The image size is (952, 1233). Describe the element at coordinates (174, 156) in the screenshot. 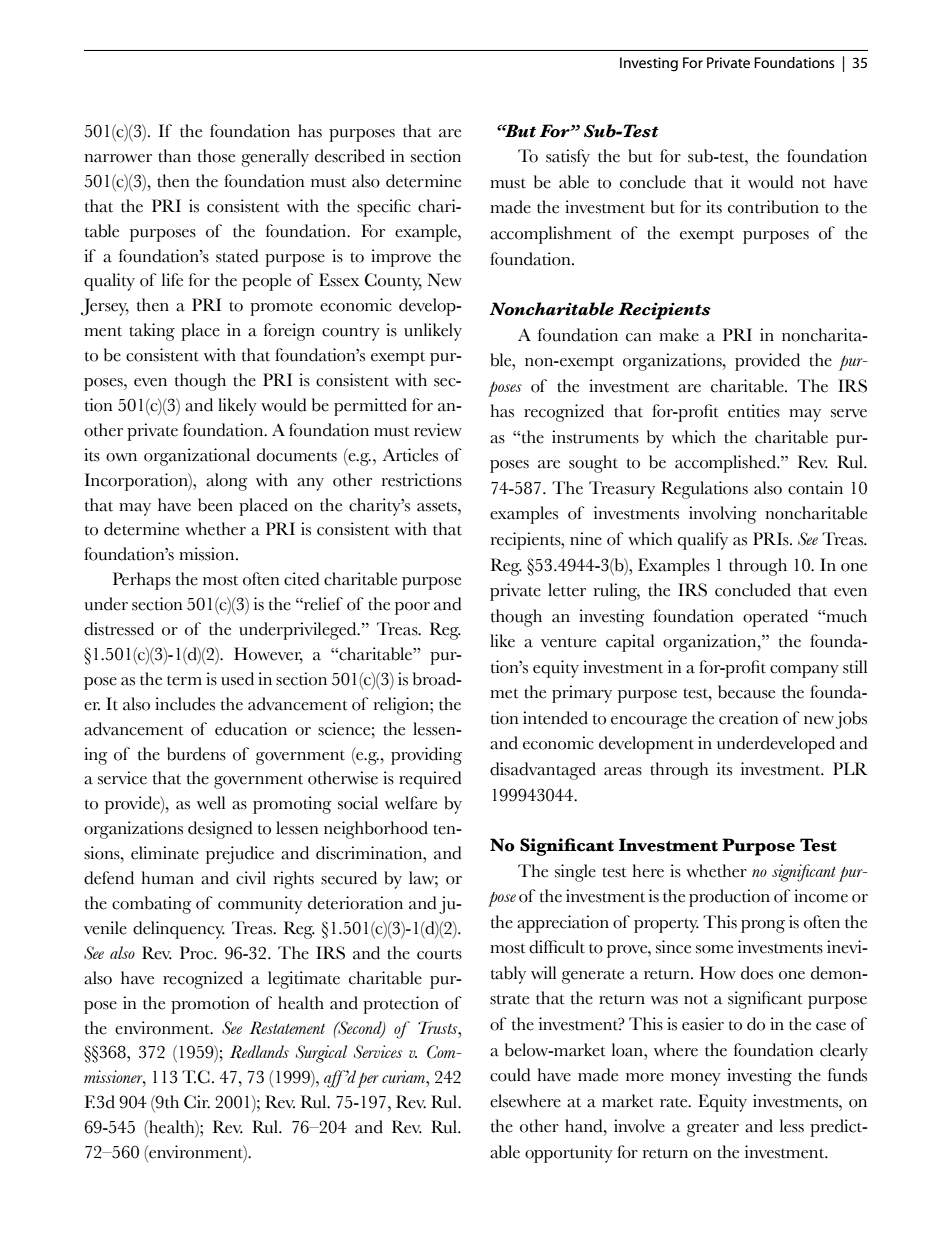

I see `than` at that location.
